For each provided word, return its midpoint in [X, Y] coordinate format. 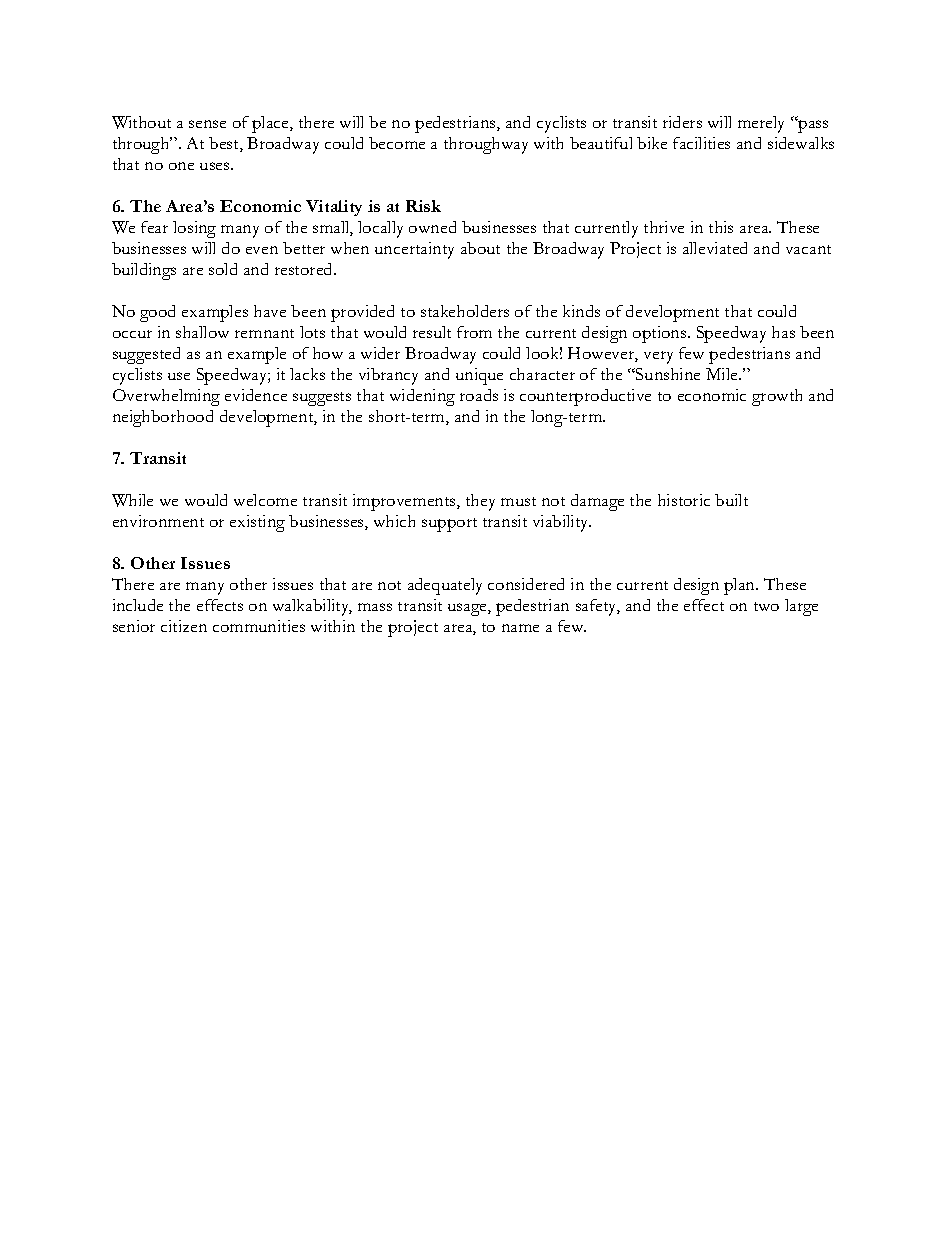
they [480, 502]
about [480, 248]
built [731, 500]
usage [468, 609]
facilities [701, 143]
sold [223, 269]
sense [207, 124]
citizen [184, 626]
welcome [265, 500]
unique [479, 376]
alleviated [715, 248]
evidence [256, 395]
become [397, 143]
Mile [723, 374]
